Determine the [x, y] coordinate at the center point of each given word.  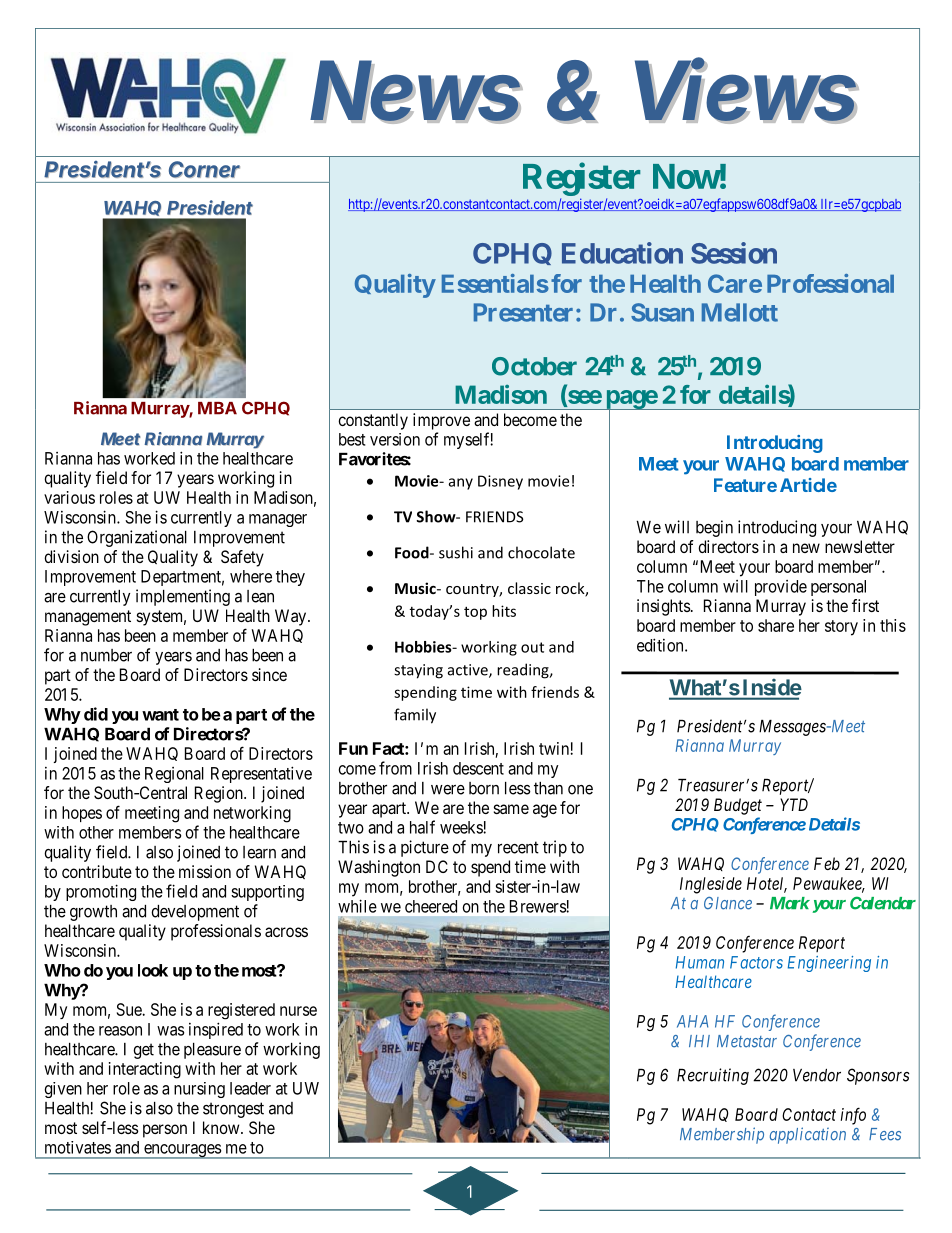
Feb [827, 863]
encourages [182, 1151]
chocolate [541, 552]
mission [205, 871]
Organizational [137, 538]
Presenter [523, 312]
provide [781, 588]
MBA [217, 408]
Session [734, 253]
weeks [462, 827]
